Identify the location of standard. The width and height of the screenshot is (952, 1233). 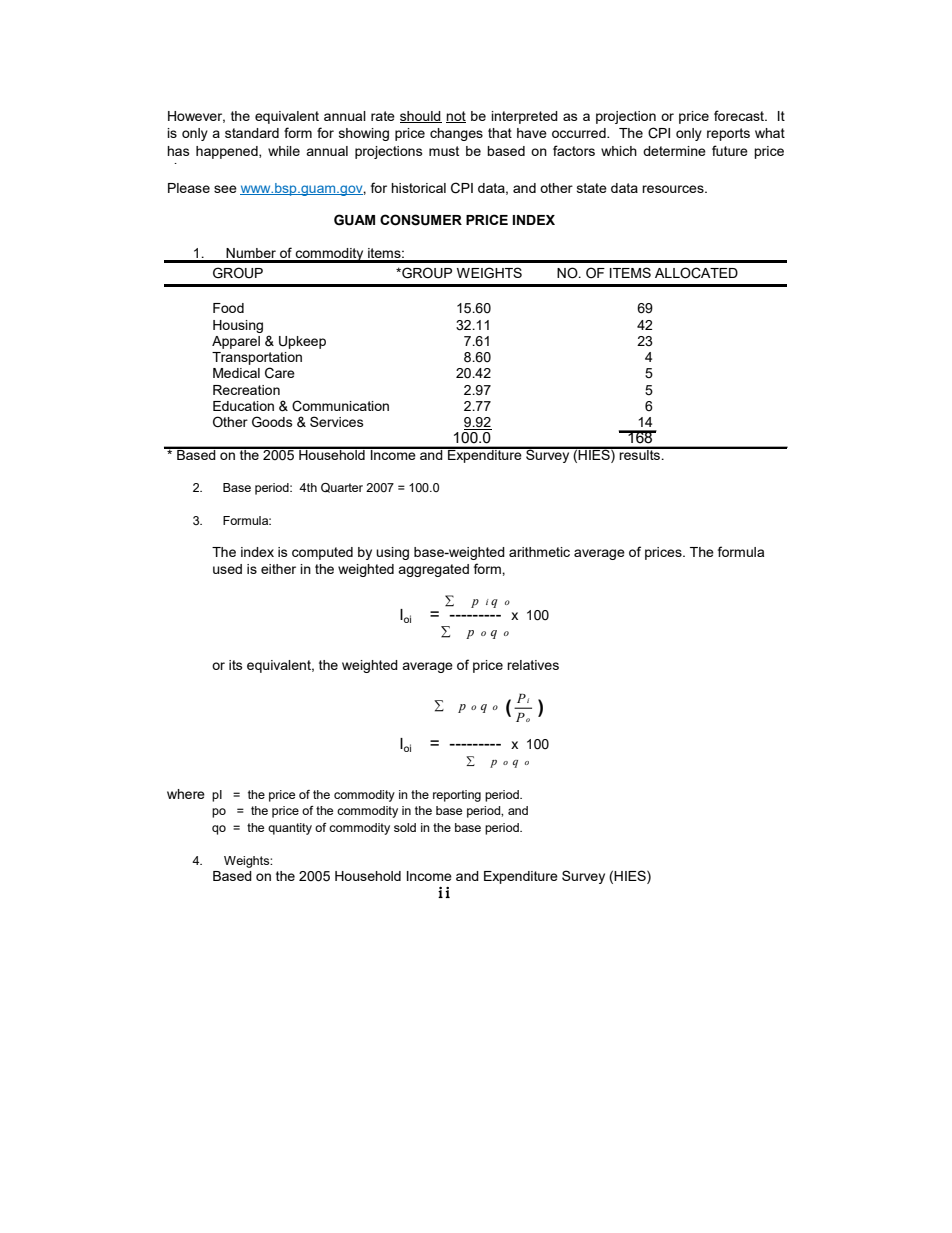
(252, 133).
